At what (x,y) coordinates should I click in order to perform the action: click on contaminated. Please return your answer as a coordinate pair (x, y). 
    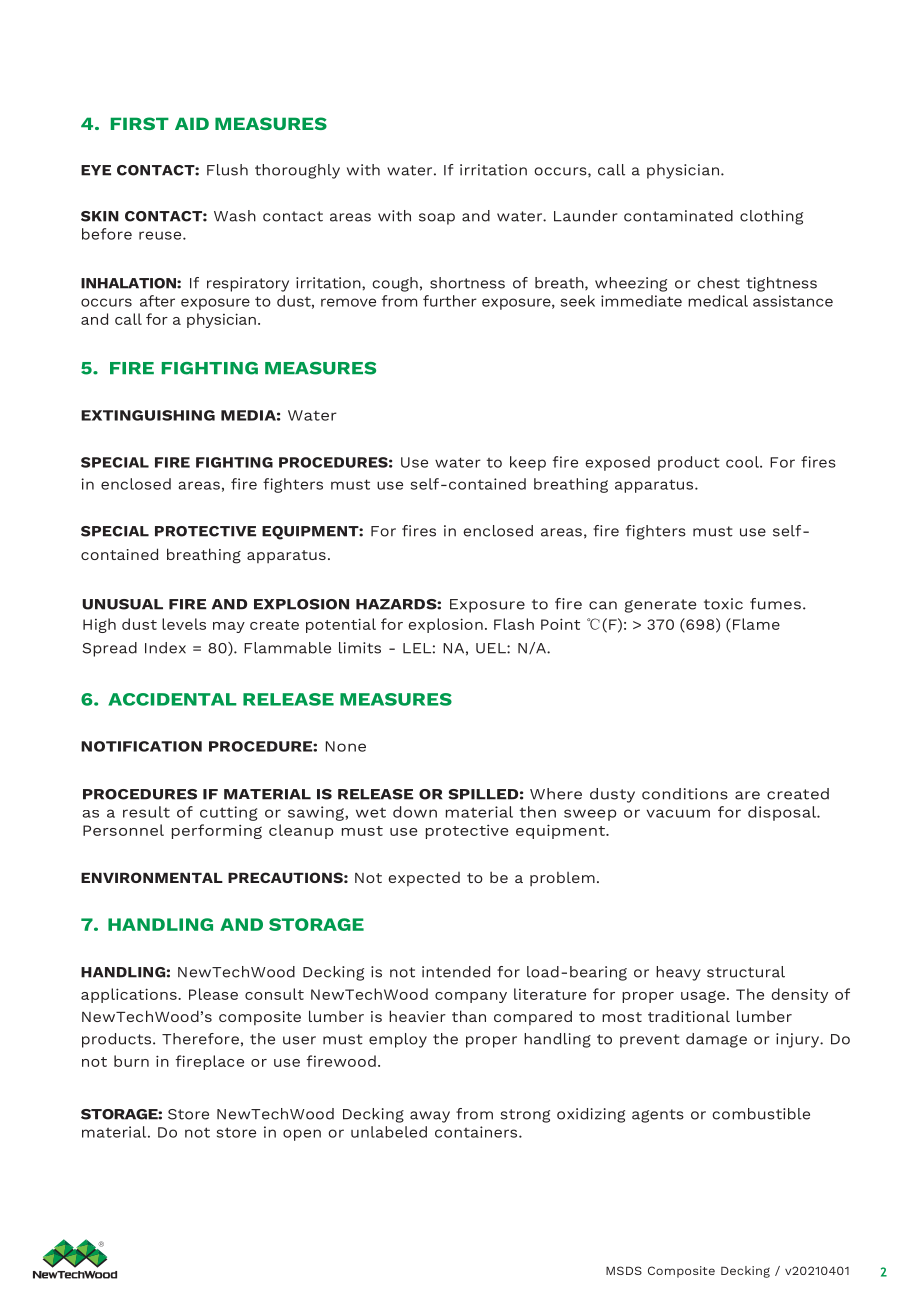
    Looking at the image, I should click on (678, 216).
